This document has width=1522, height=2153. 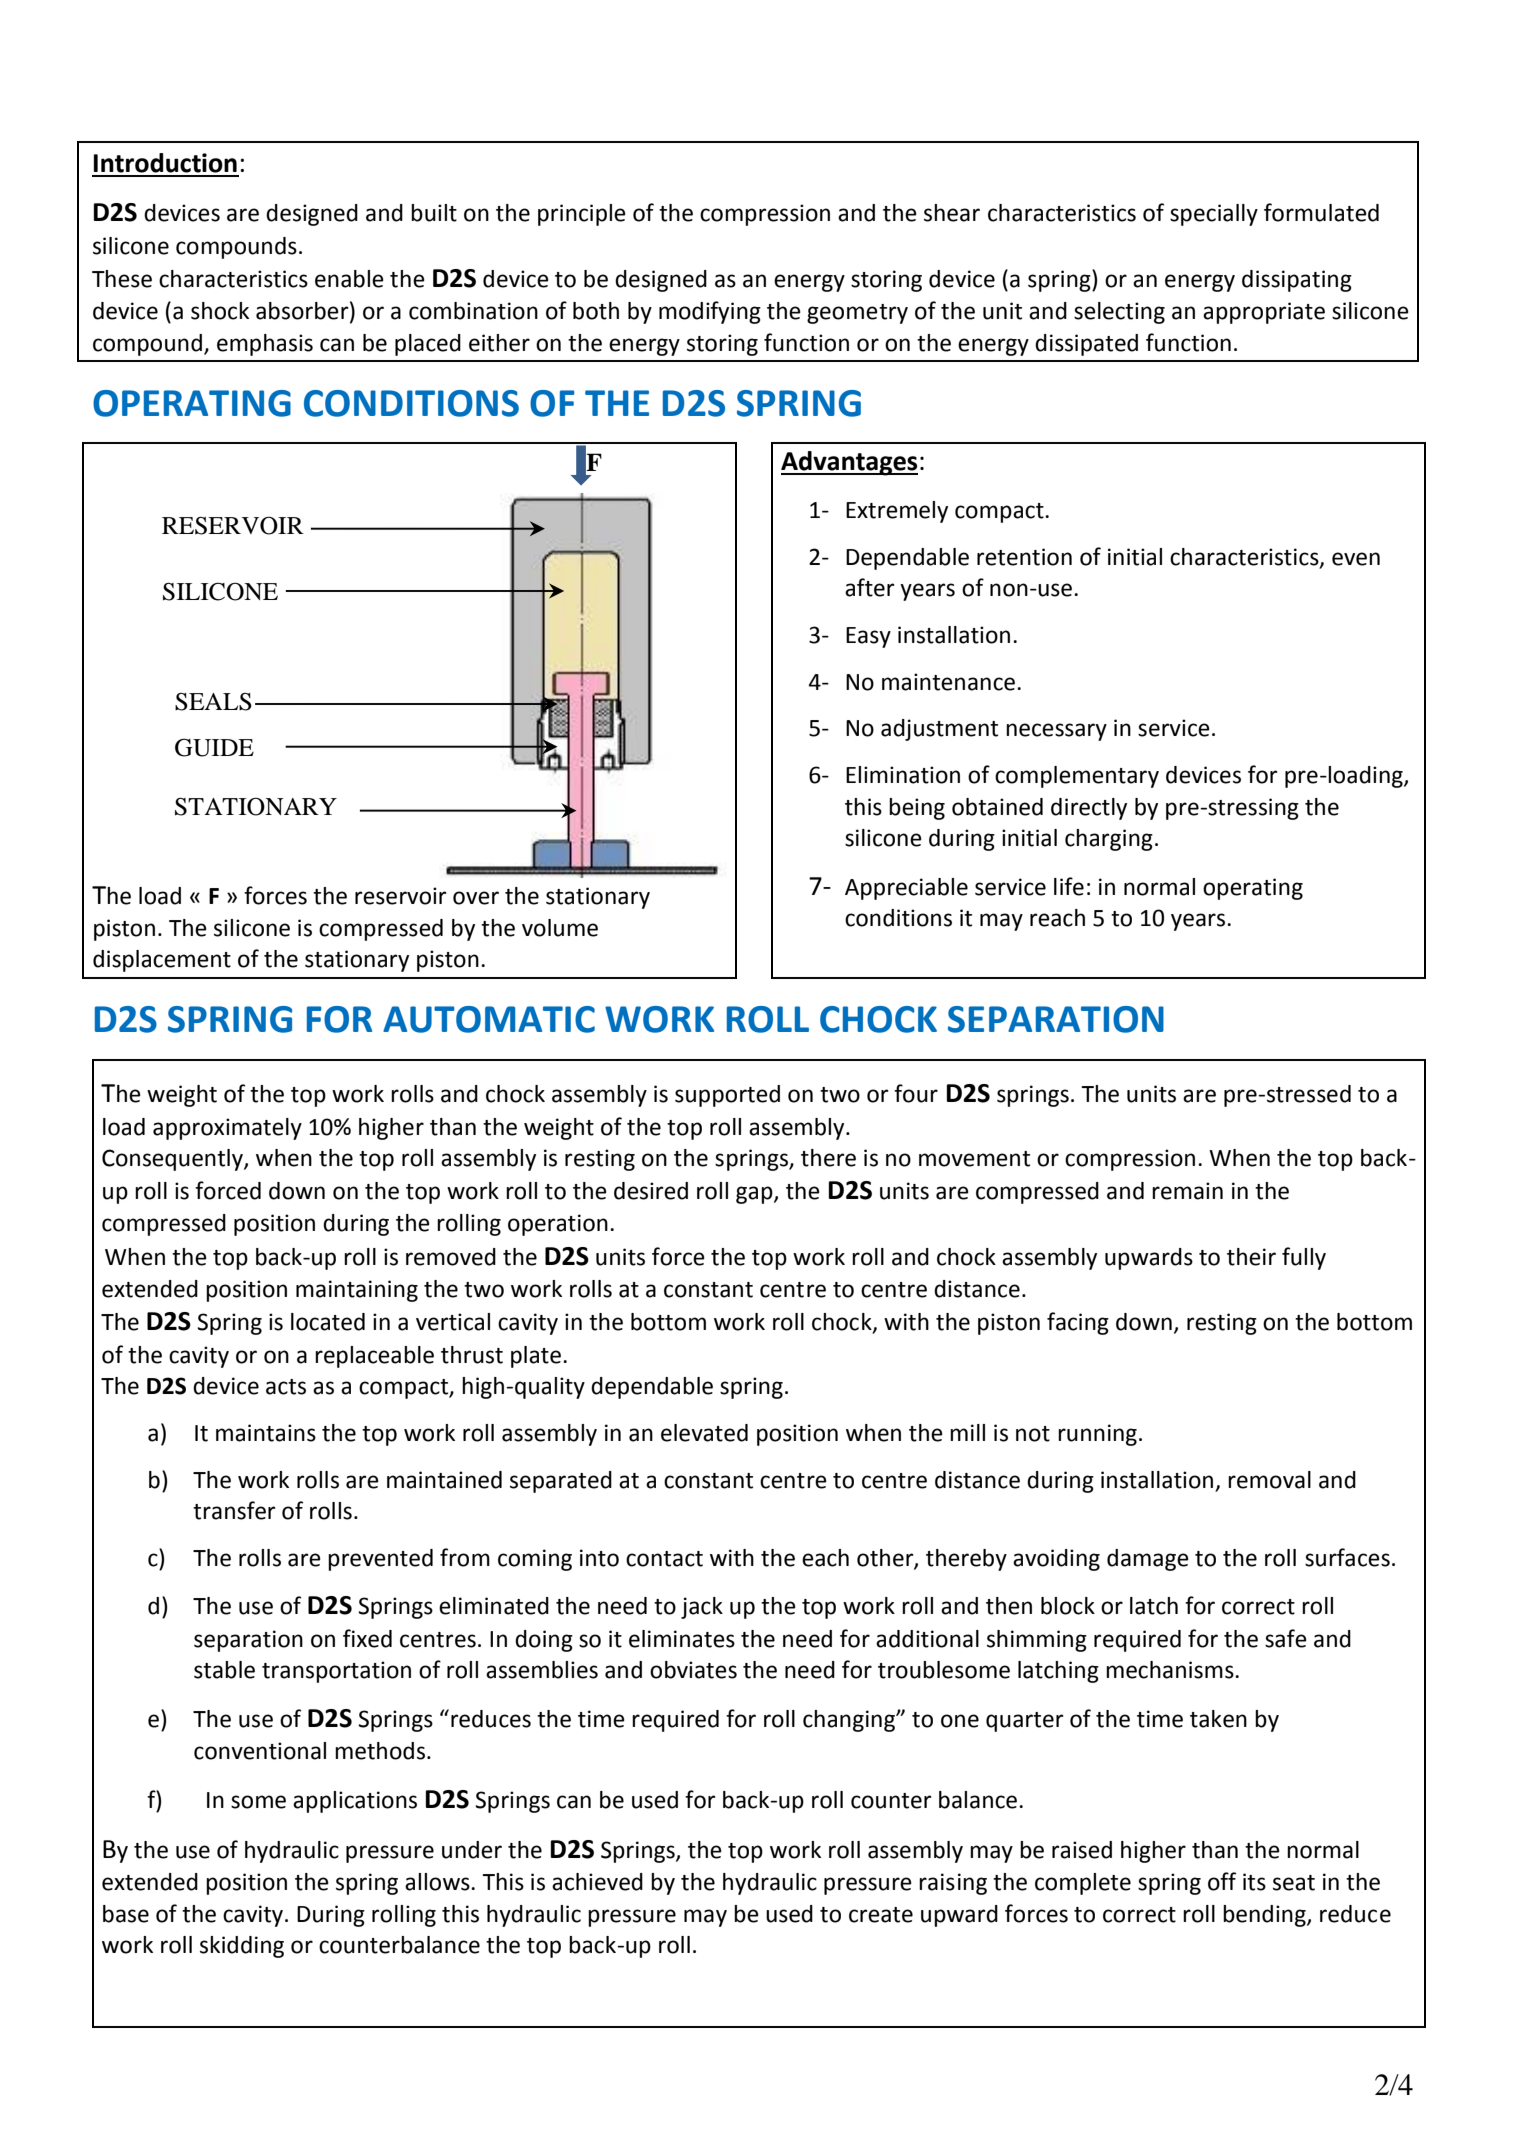 I want to click on supported, so click(x=727, y=1096).
